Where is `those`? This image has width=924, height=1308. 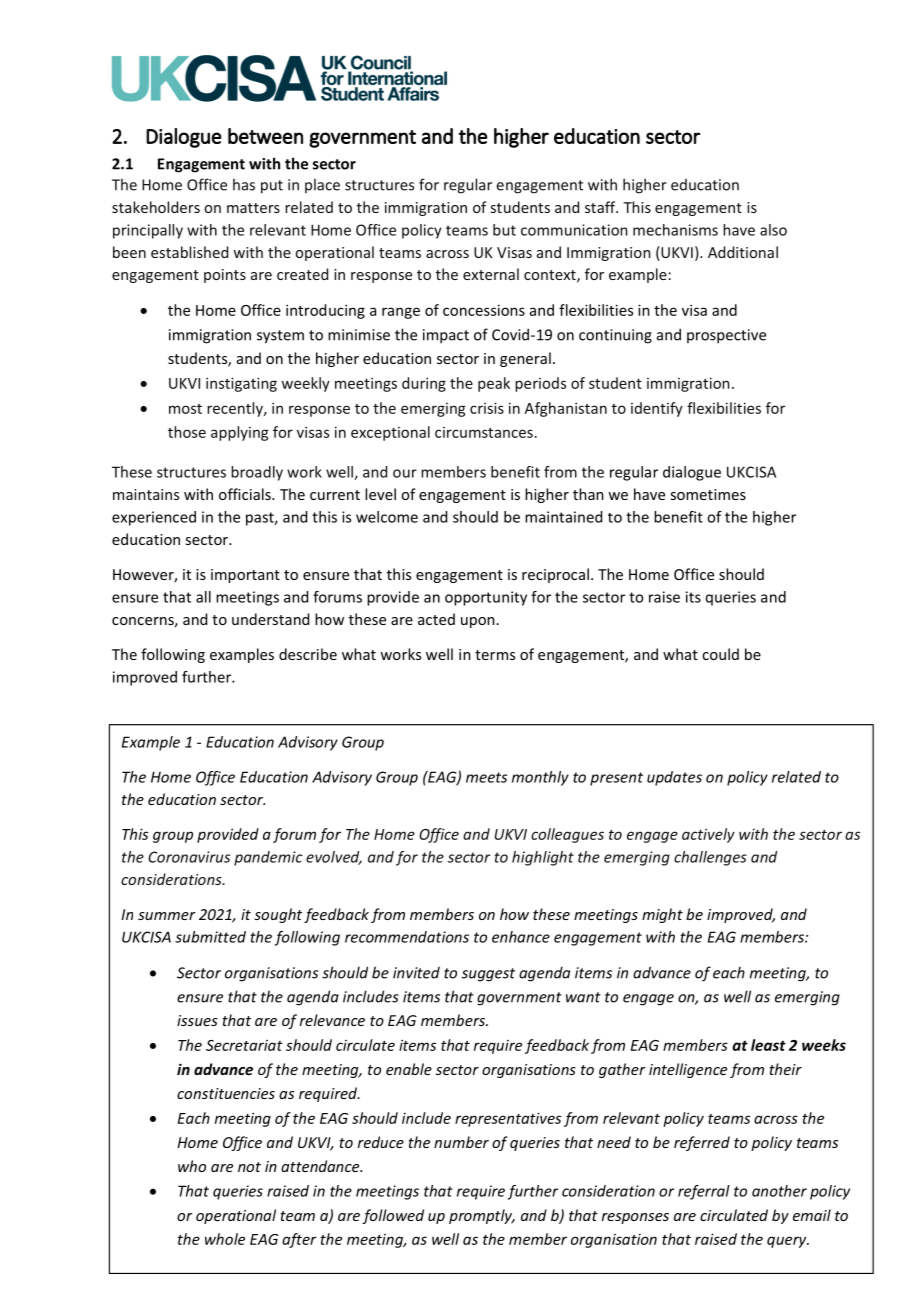 those is located at coordinates (187, 432).
